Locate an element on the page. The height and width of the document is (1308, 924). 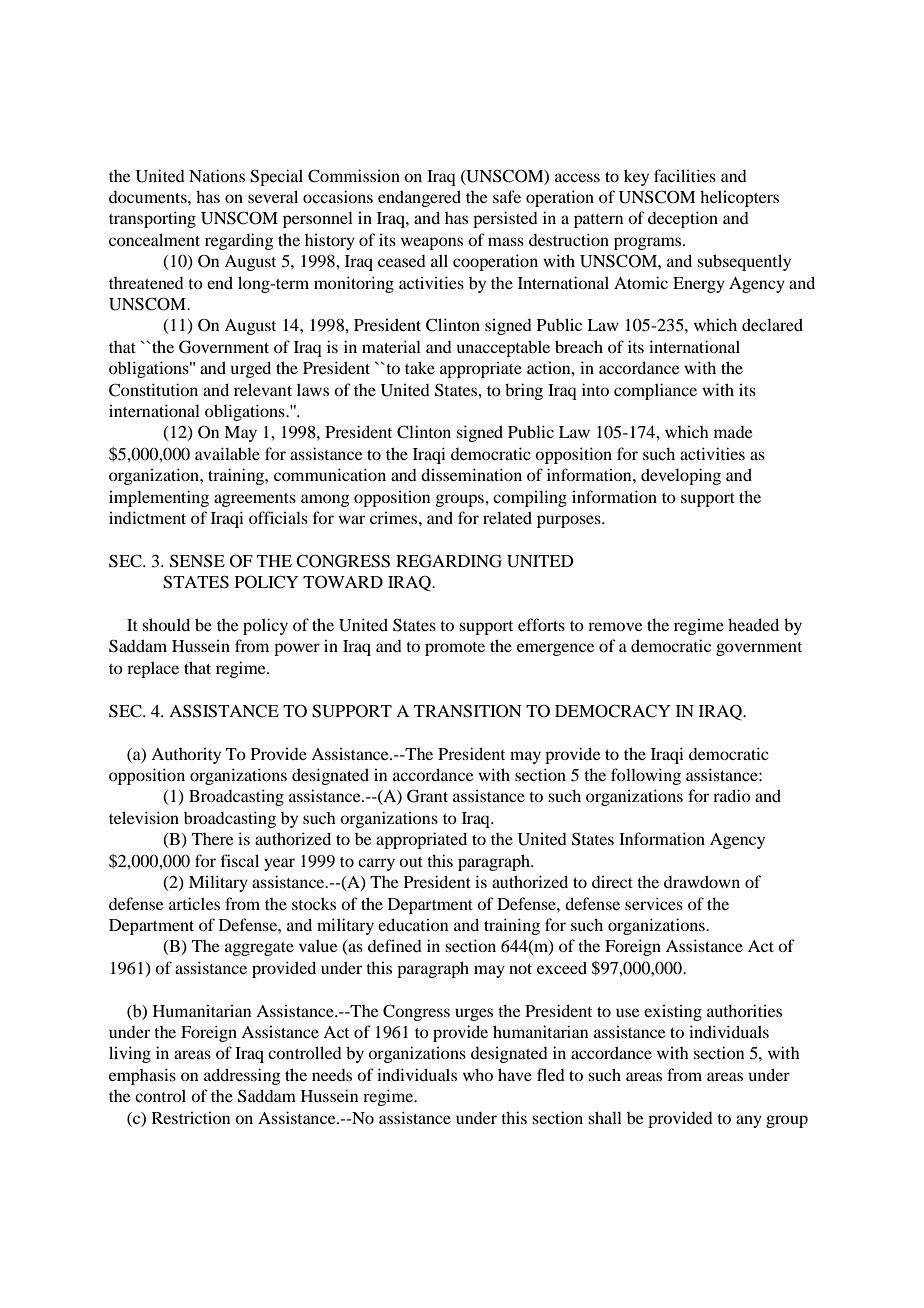
Grant is located at coordinates (427, 796).
